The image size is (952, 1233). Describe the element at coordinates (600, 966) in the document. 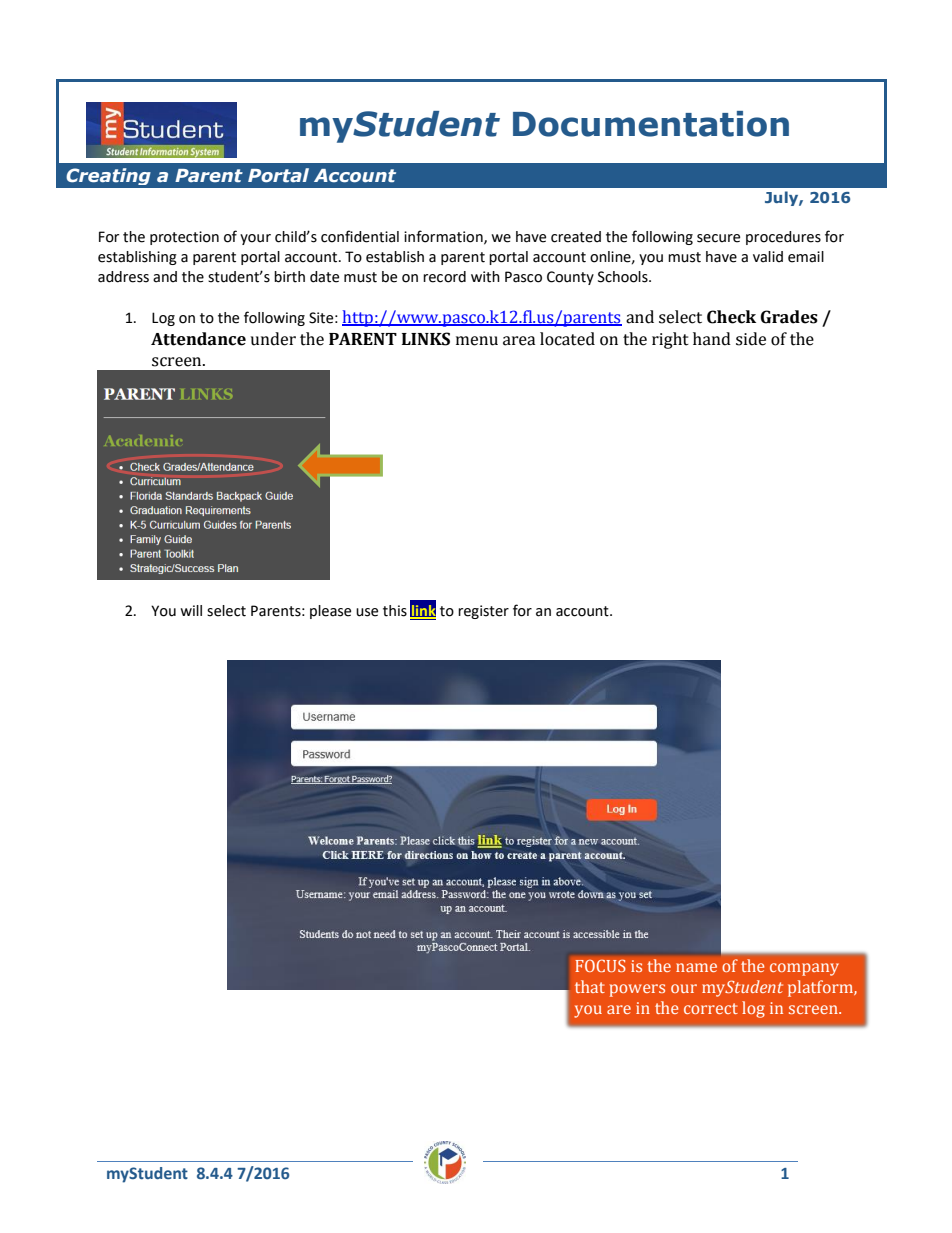

I see `FOCUS` at that location.
